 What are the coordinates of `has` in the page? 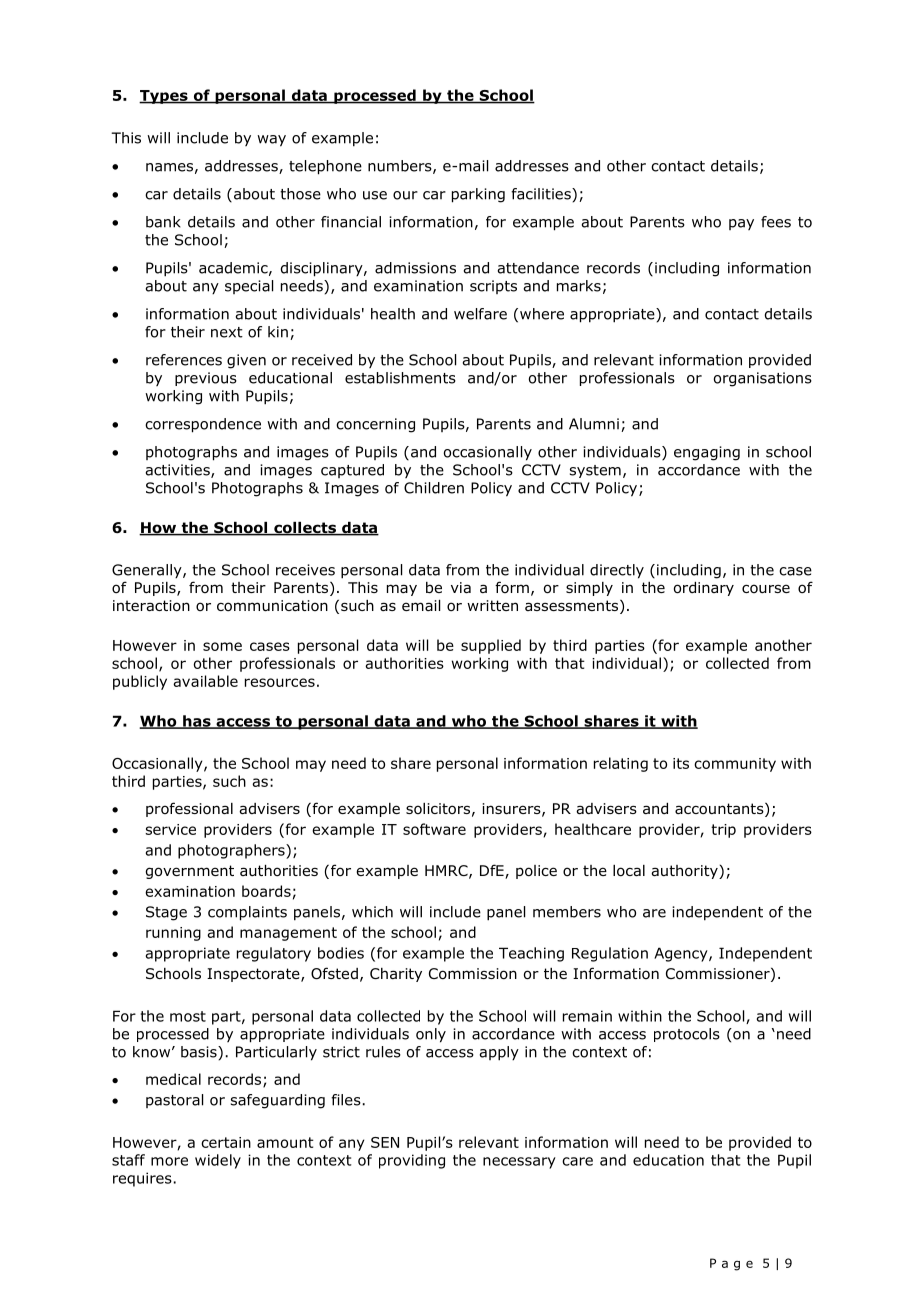 It's located at (197, 722).
